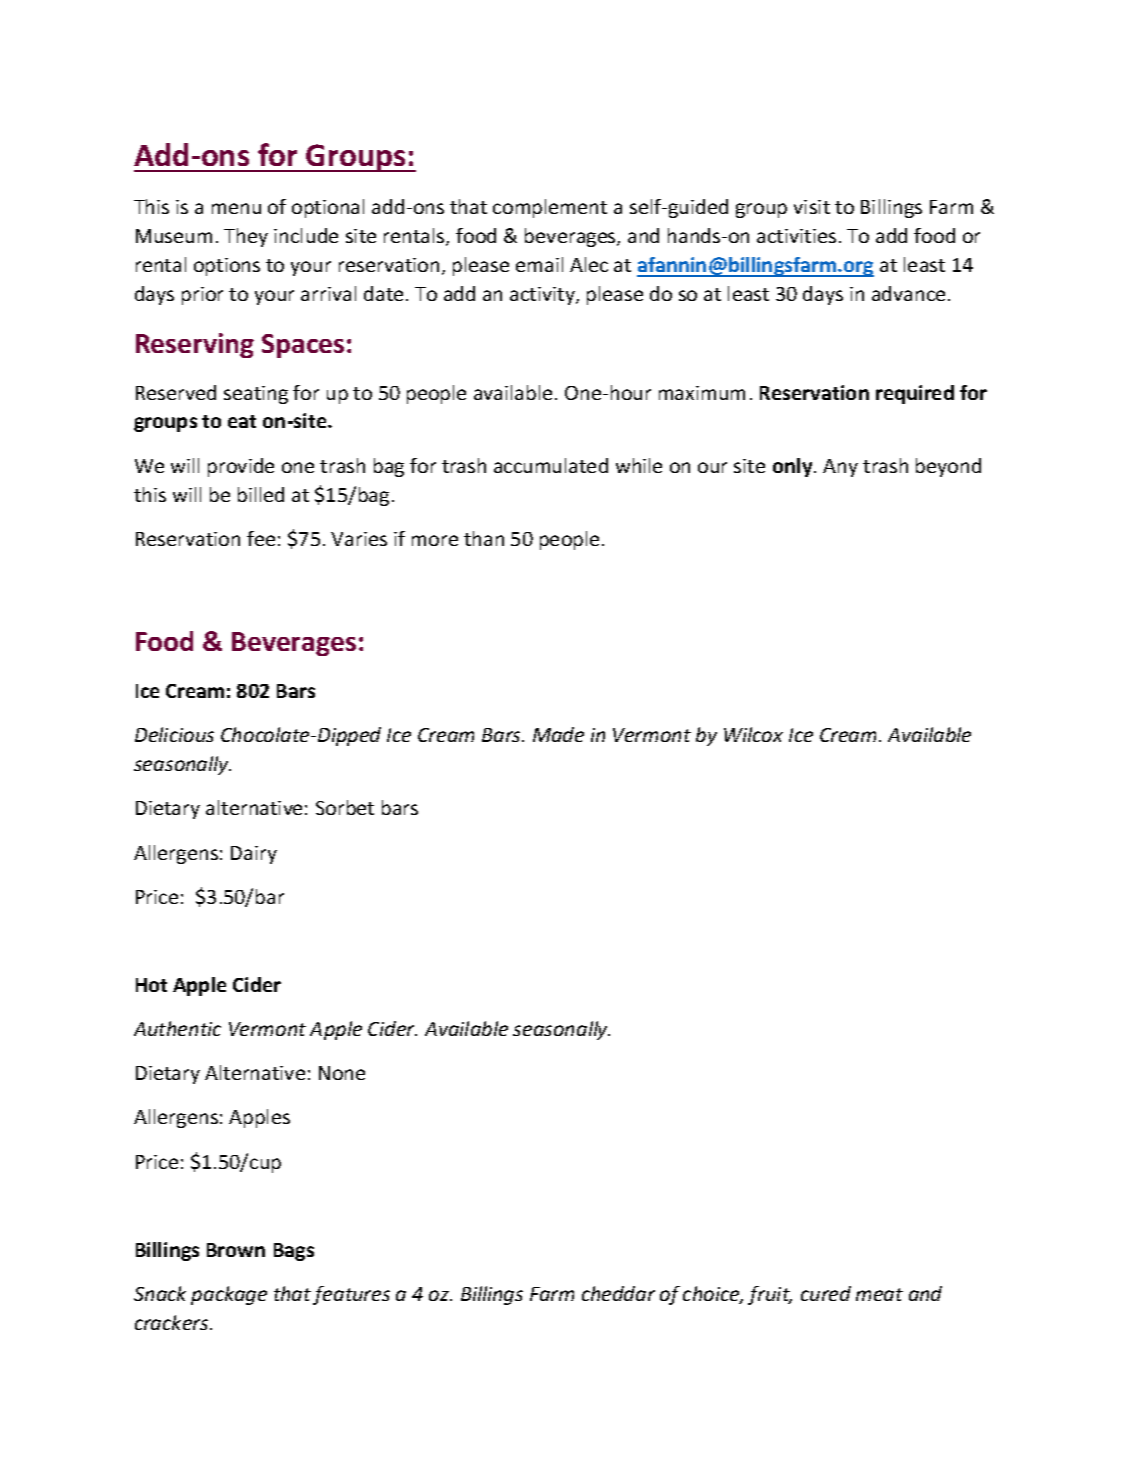 The width and height of the screenshot is (1140, 1475). What do you see at coordinates (796, 236) in the screenshot?
I see `activities` at bounding box center [796, 236].
